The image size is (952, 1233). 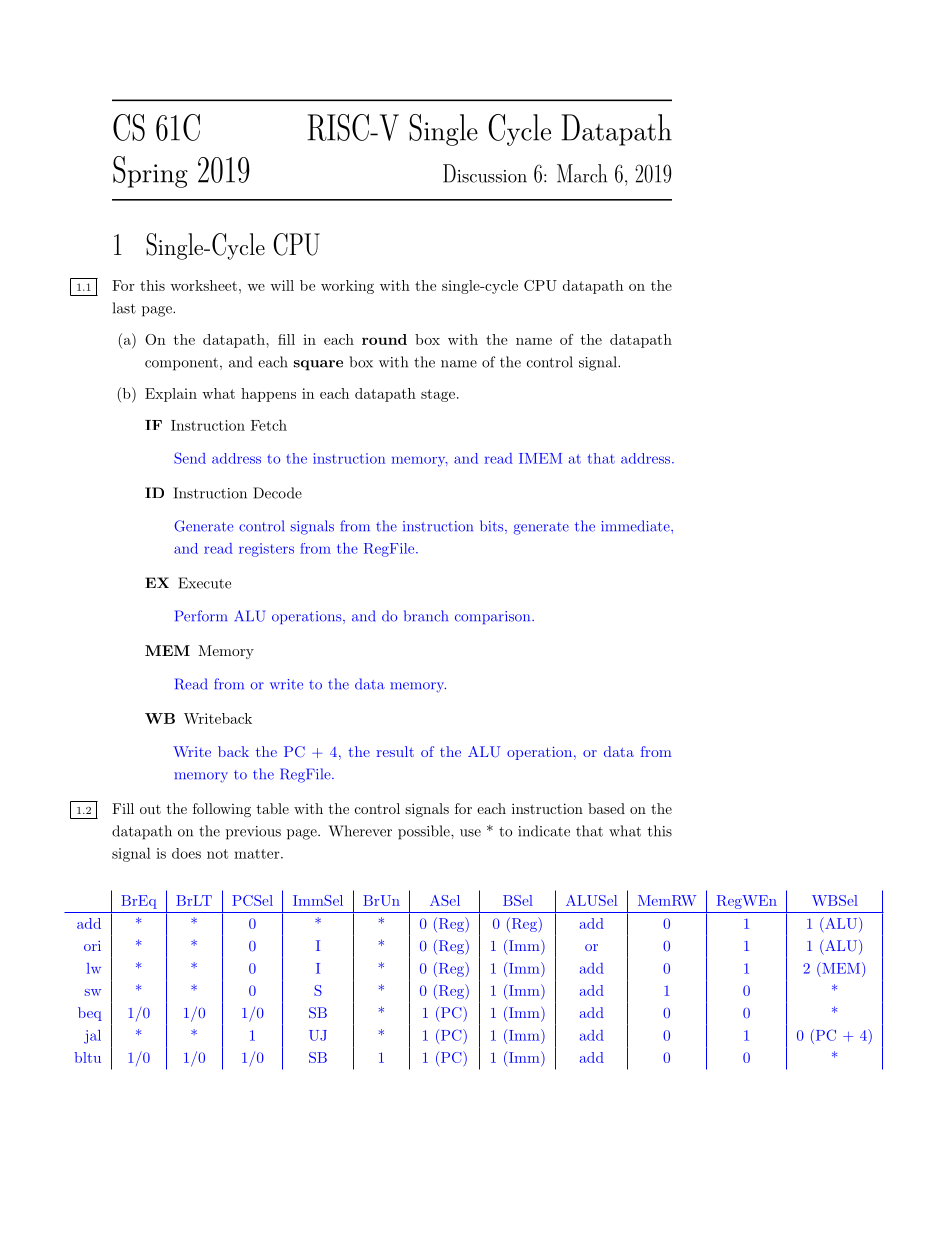 What do you see at coordinates (494, 617) in the document?
I see `comparison` at bounding box center [494, 617].
